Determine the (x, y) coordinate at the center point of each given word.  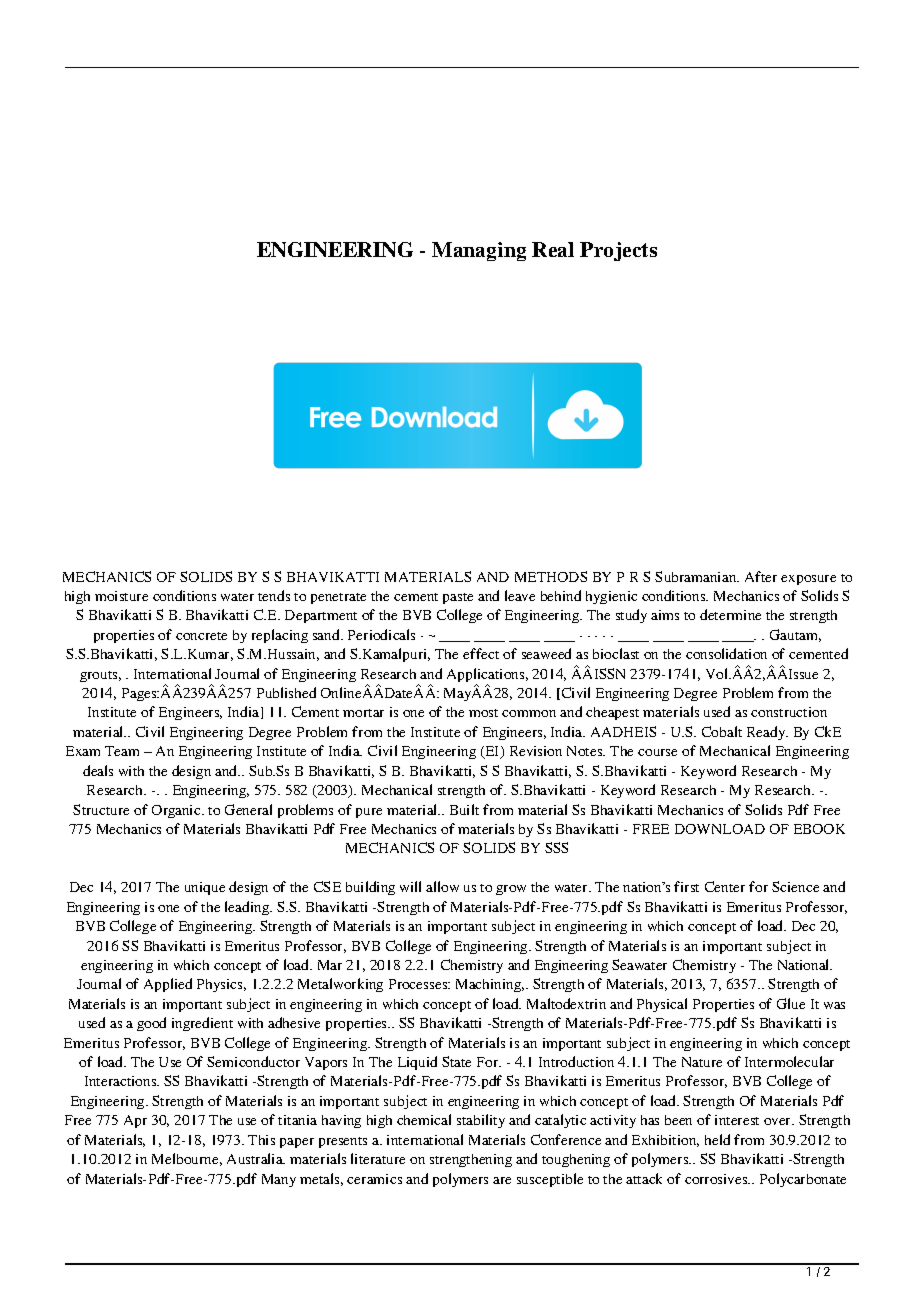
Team (122, 751)
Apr (135, 1121)
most (483, 713)
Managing (479, 251)
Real (553, 249)
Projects (618, 251)
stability (481, 1121)
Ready (767, 733)
